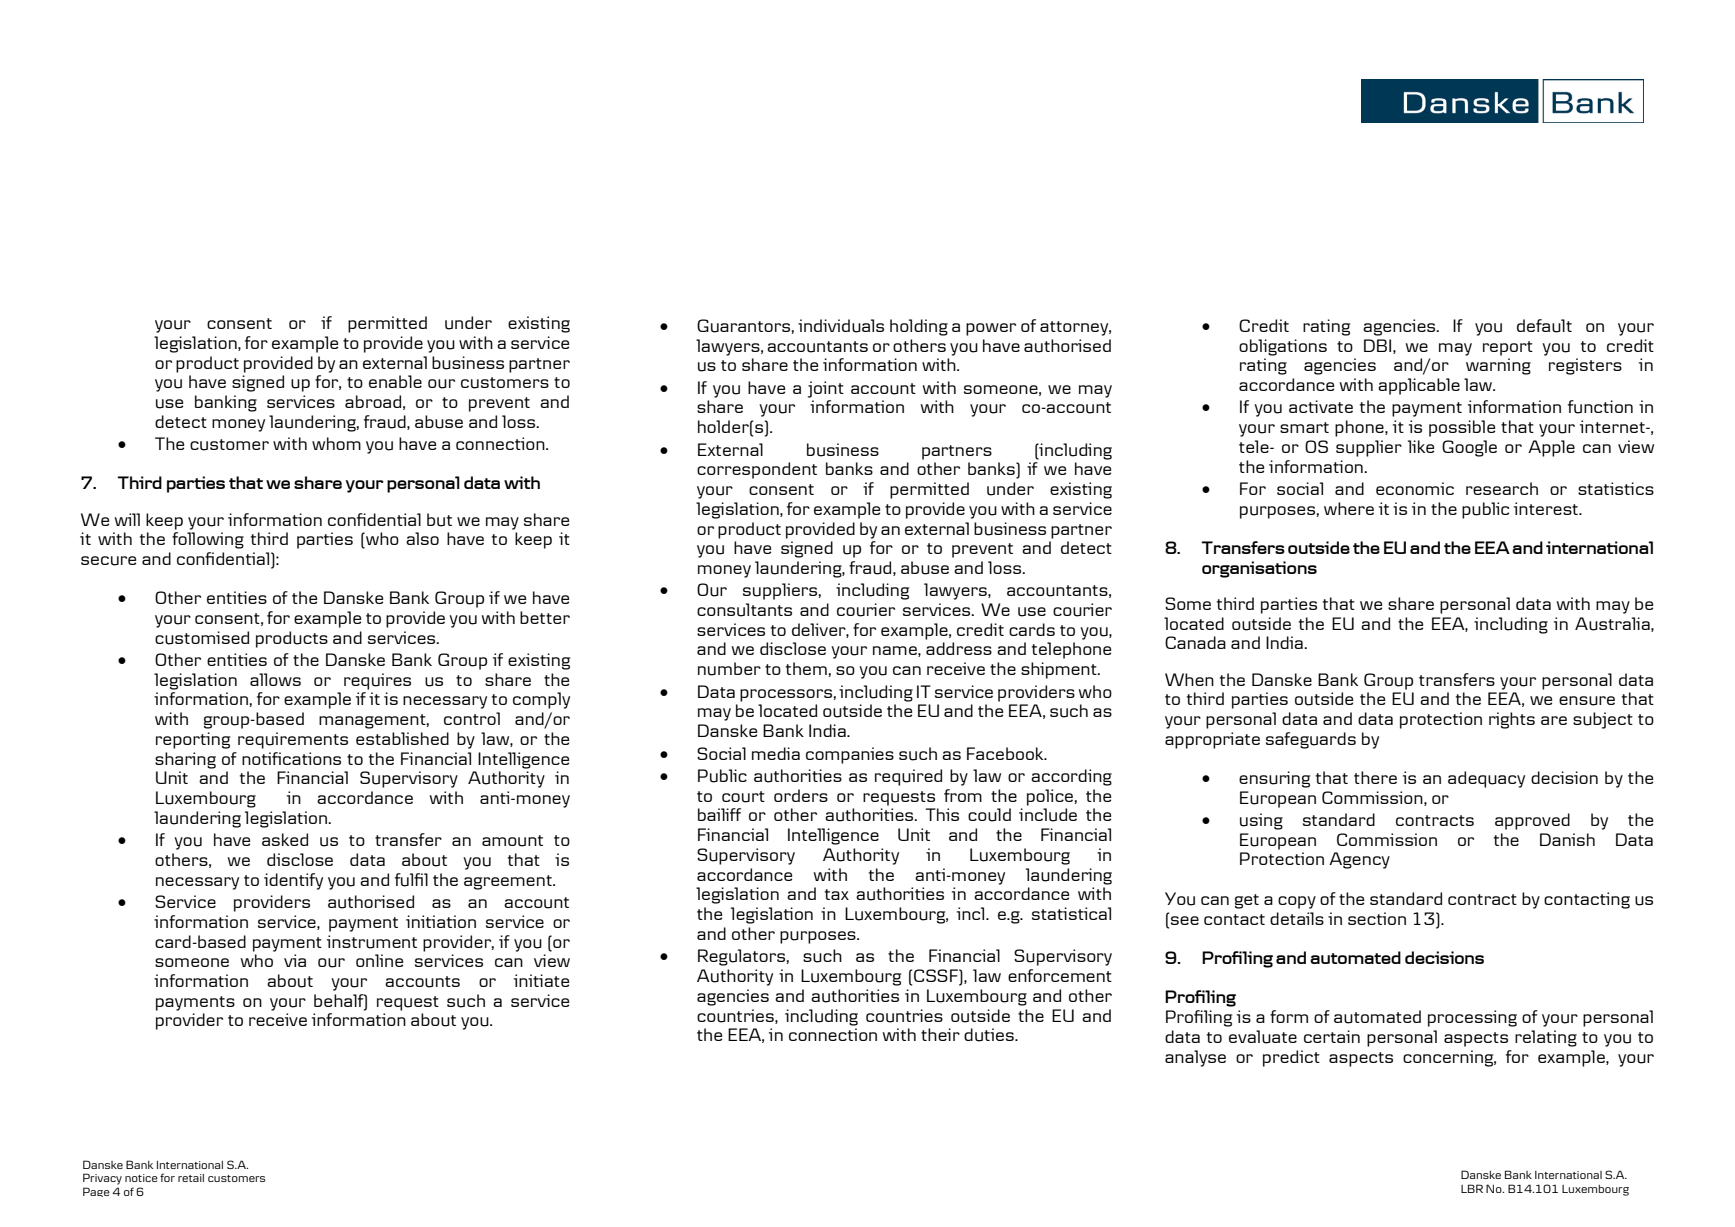  Describe the element at coordinates (291, 758) in the image. I see `notifications` at that location.
